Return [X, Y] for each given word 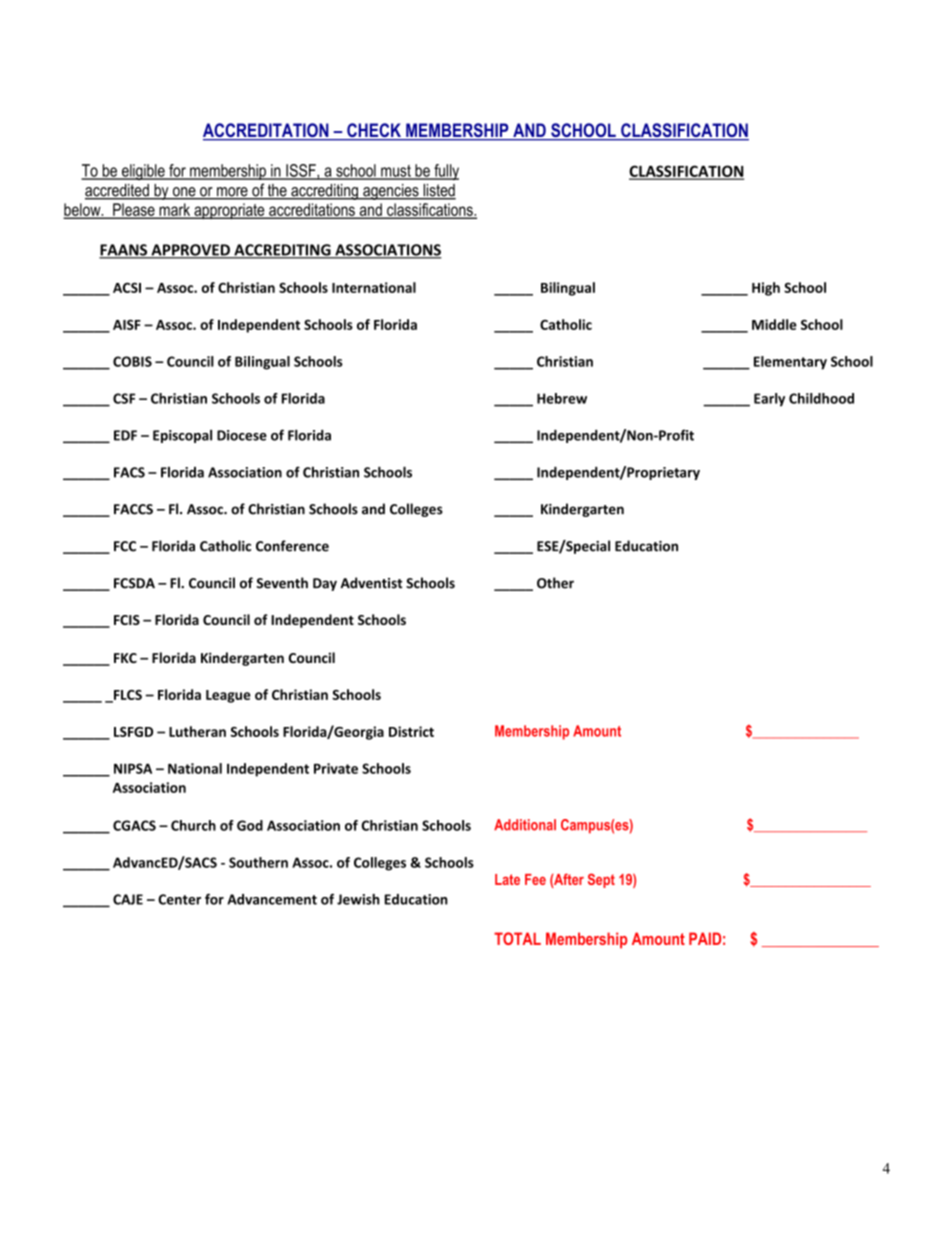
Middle [774, 324]
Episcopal [182, 436]
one [184, 193]
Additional [525, 825]
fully [445, 172]
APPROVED [190, 251]
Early [769, 400]
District [411, 731]
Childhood [821, 398]
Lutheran [197, 731]
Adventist [371, 583]
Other [555, 583]
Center [179, 899]
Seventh [282, 583]
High [766, 289]
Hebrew [562, 398]
